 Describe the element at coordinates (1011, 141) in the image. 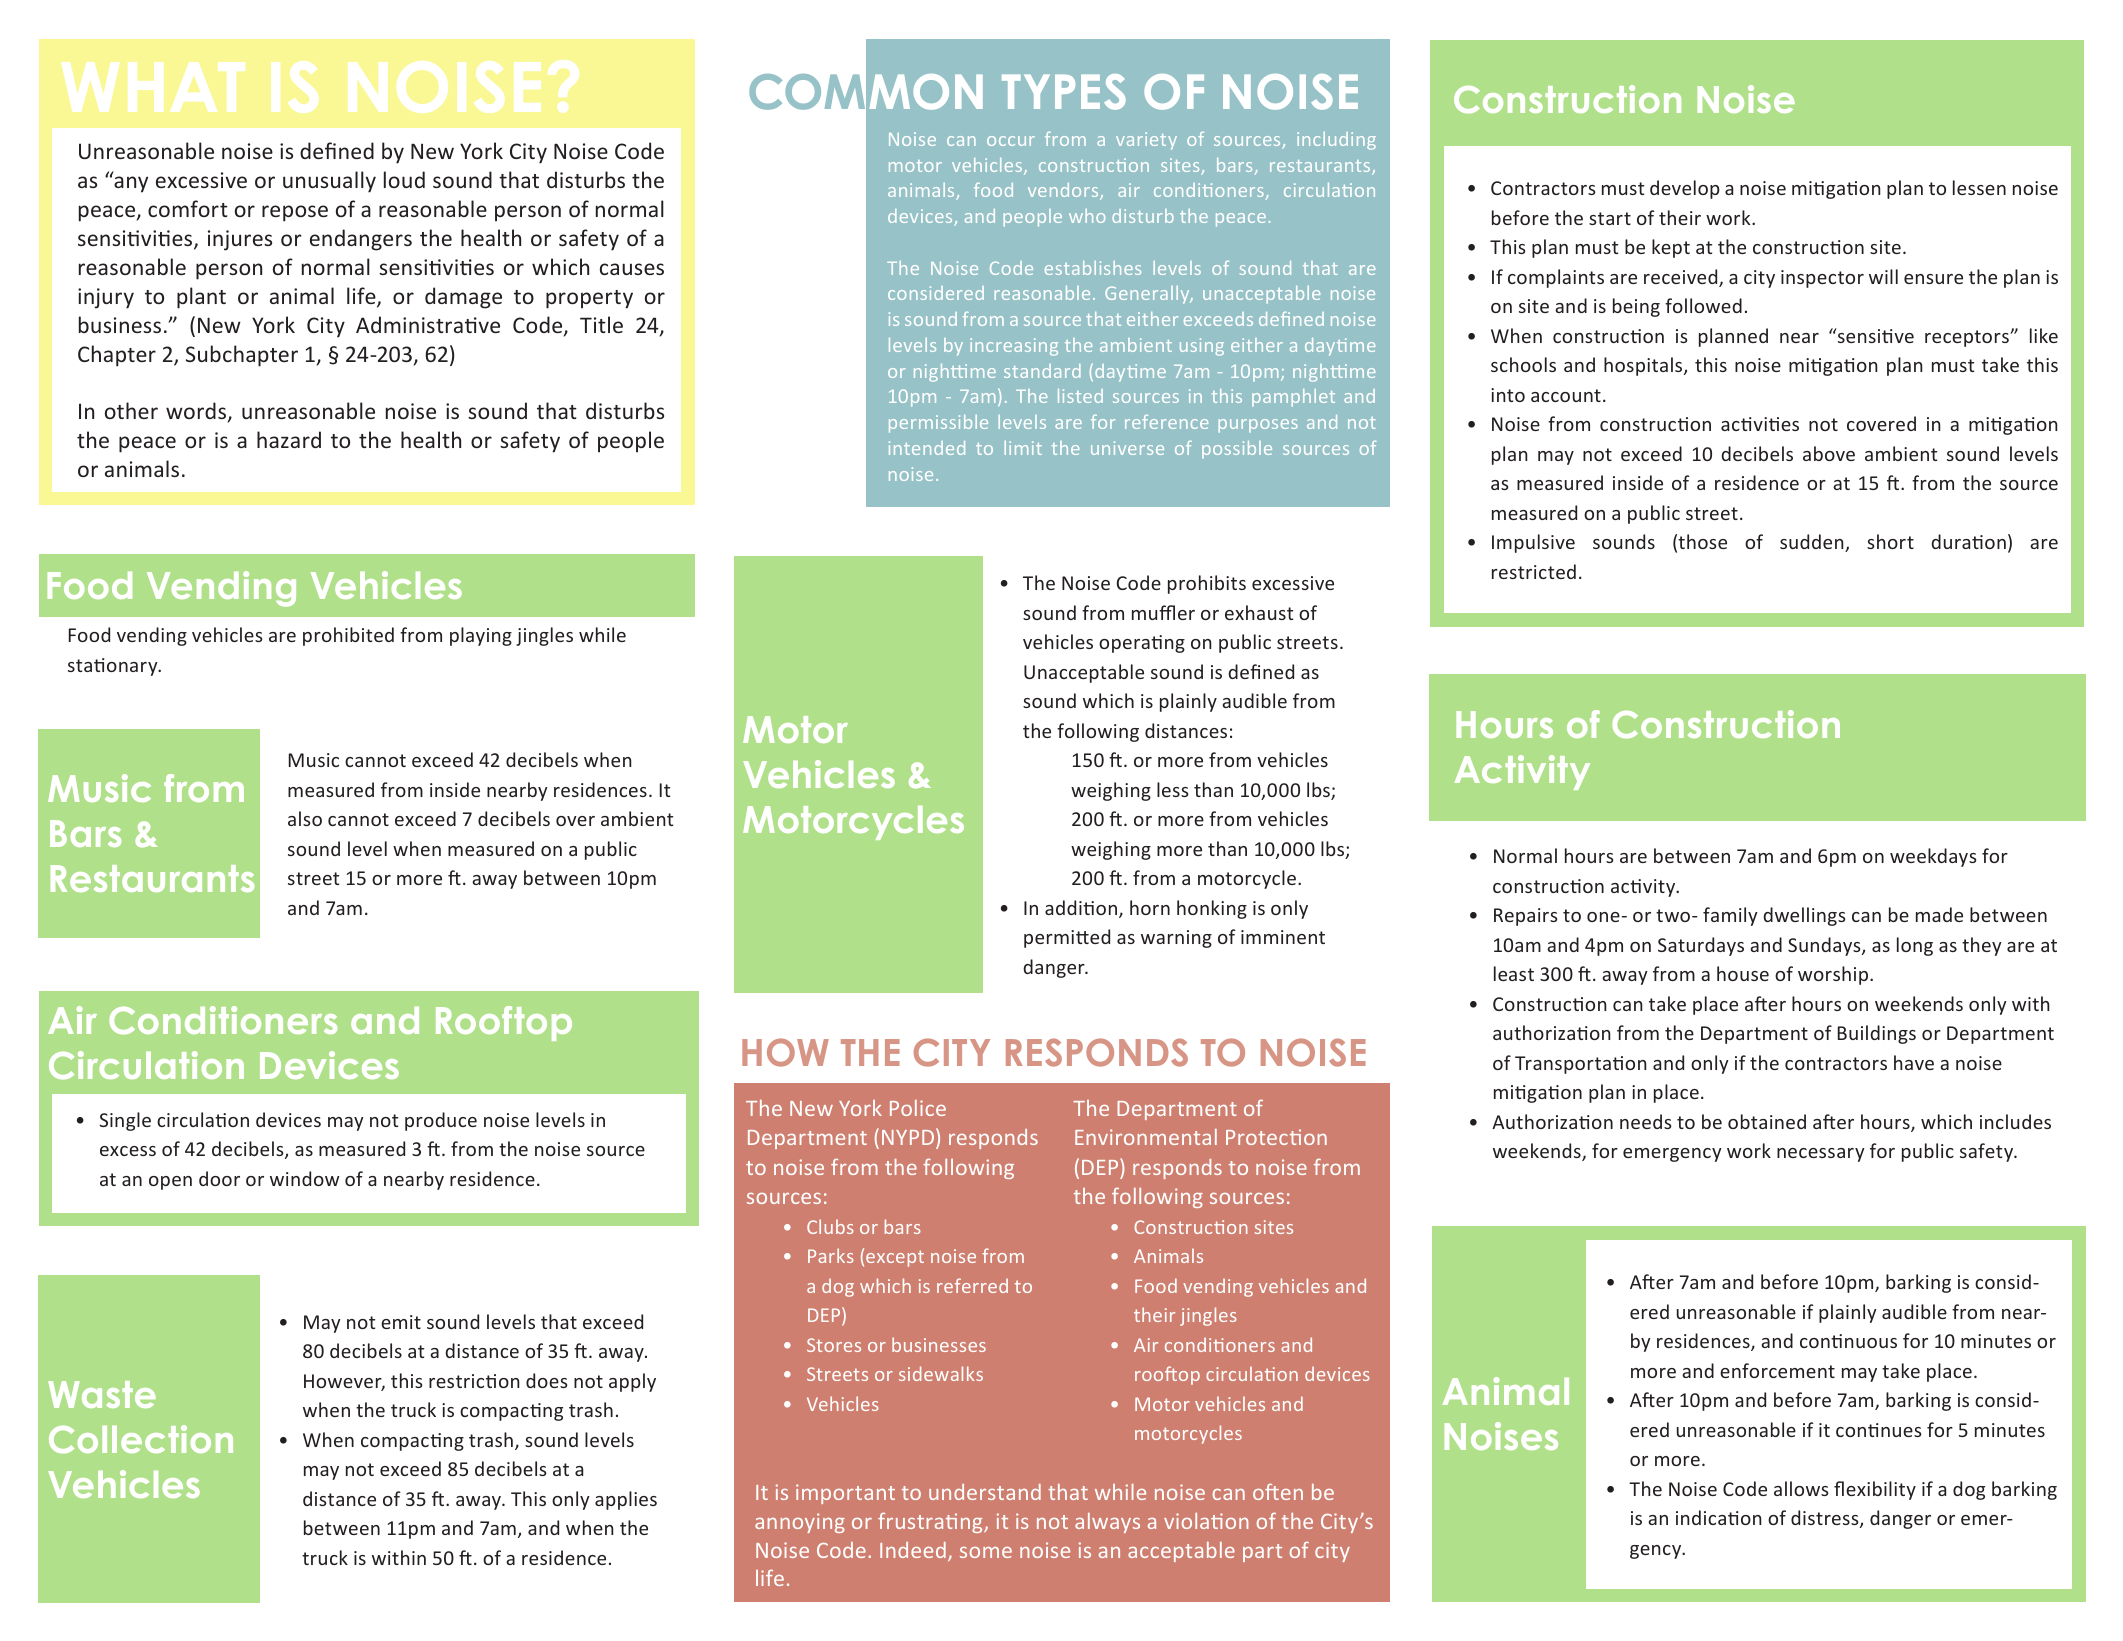

I see `occur` at that location.
